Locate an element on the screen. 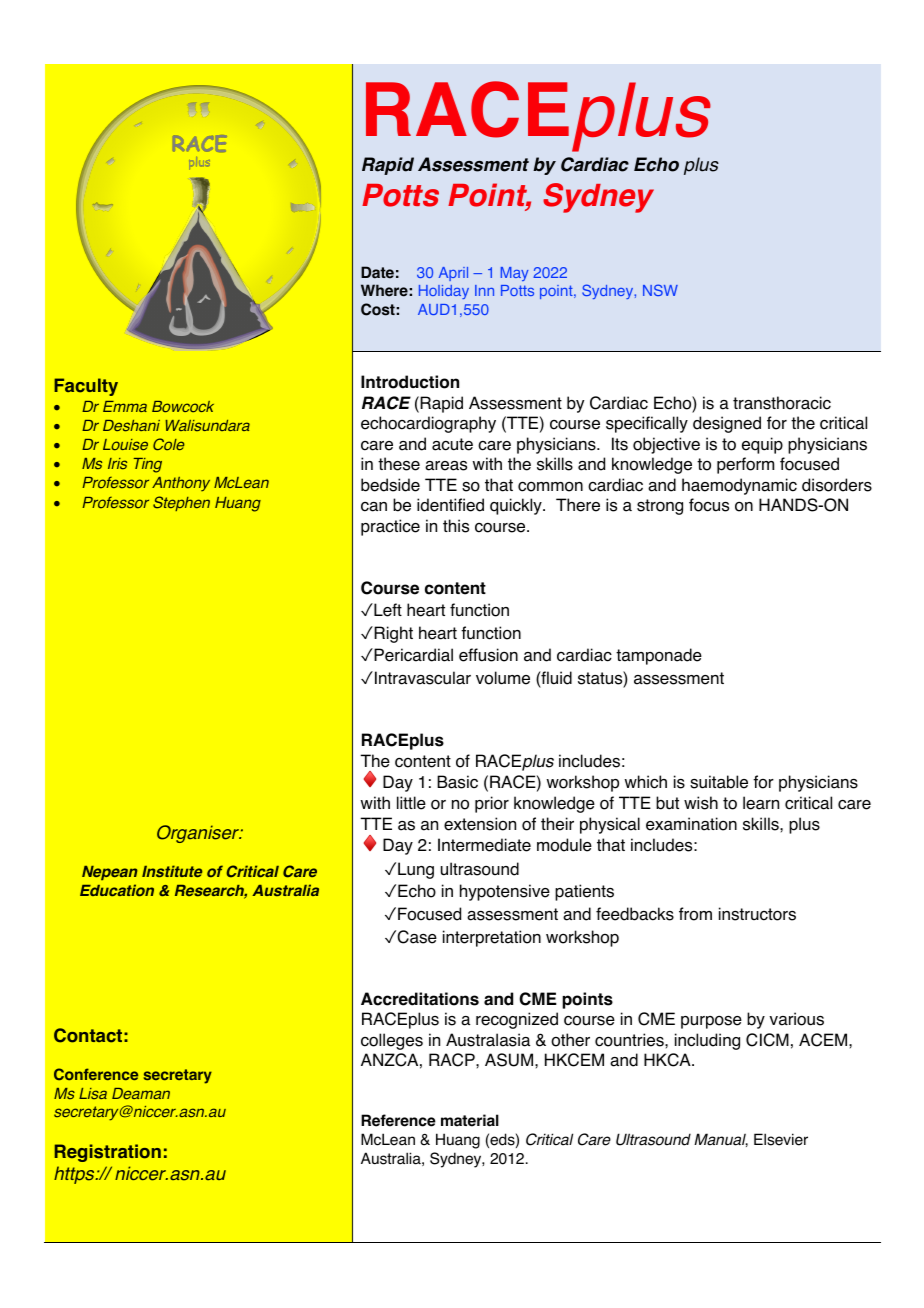  Elsevier is located at coordinates (781, 1139).
